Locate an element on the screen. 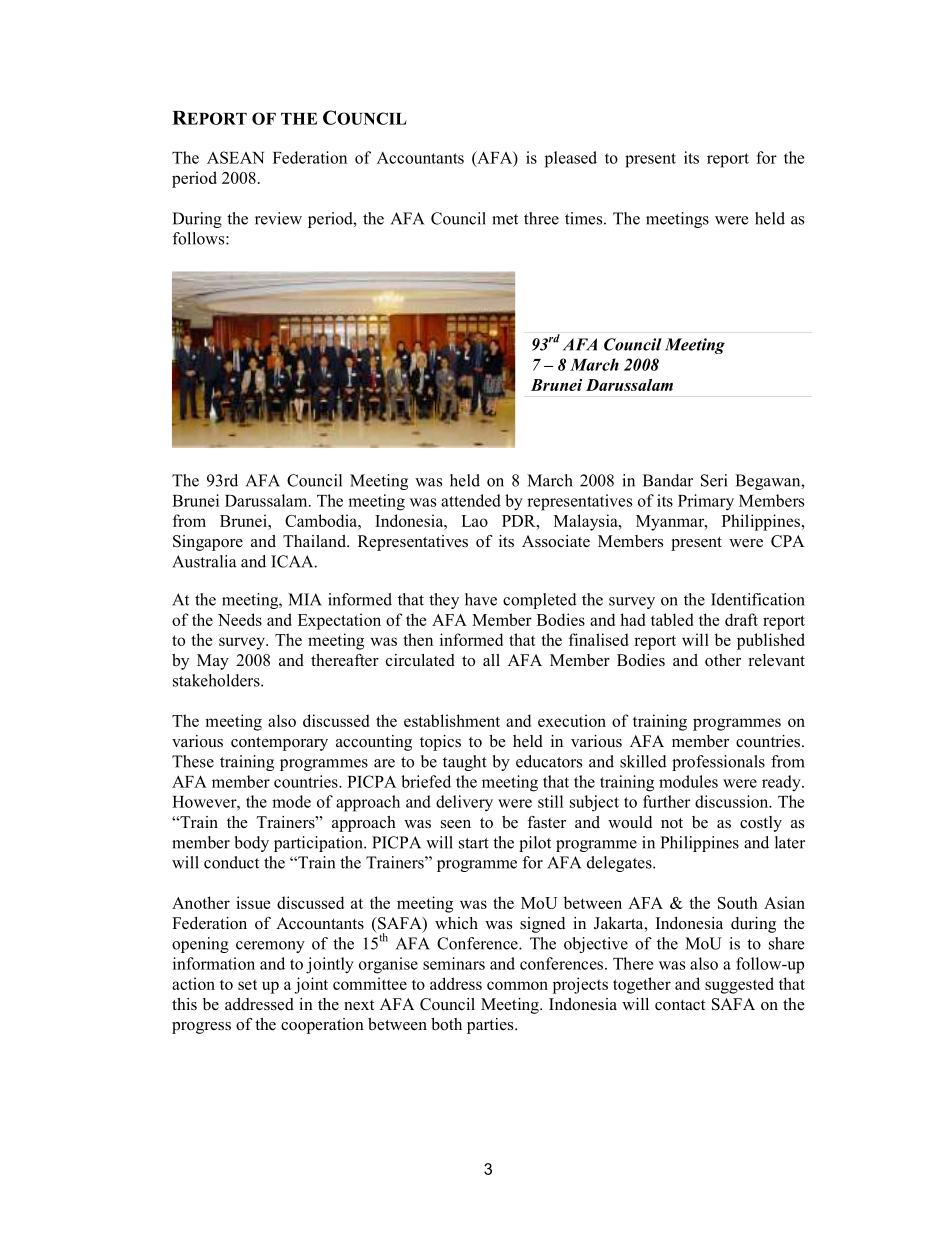 The width and height of the screenshot is (952, 1233). establishment is located at coordinates (452, 720).
